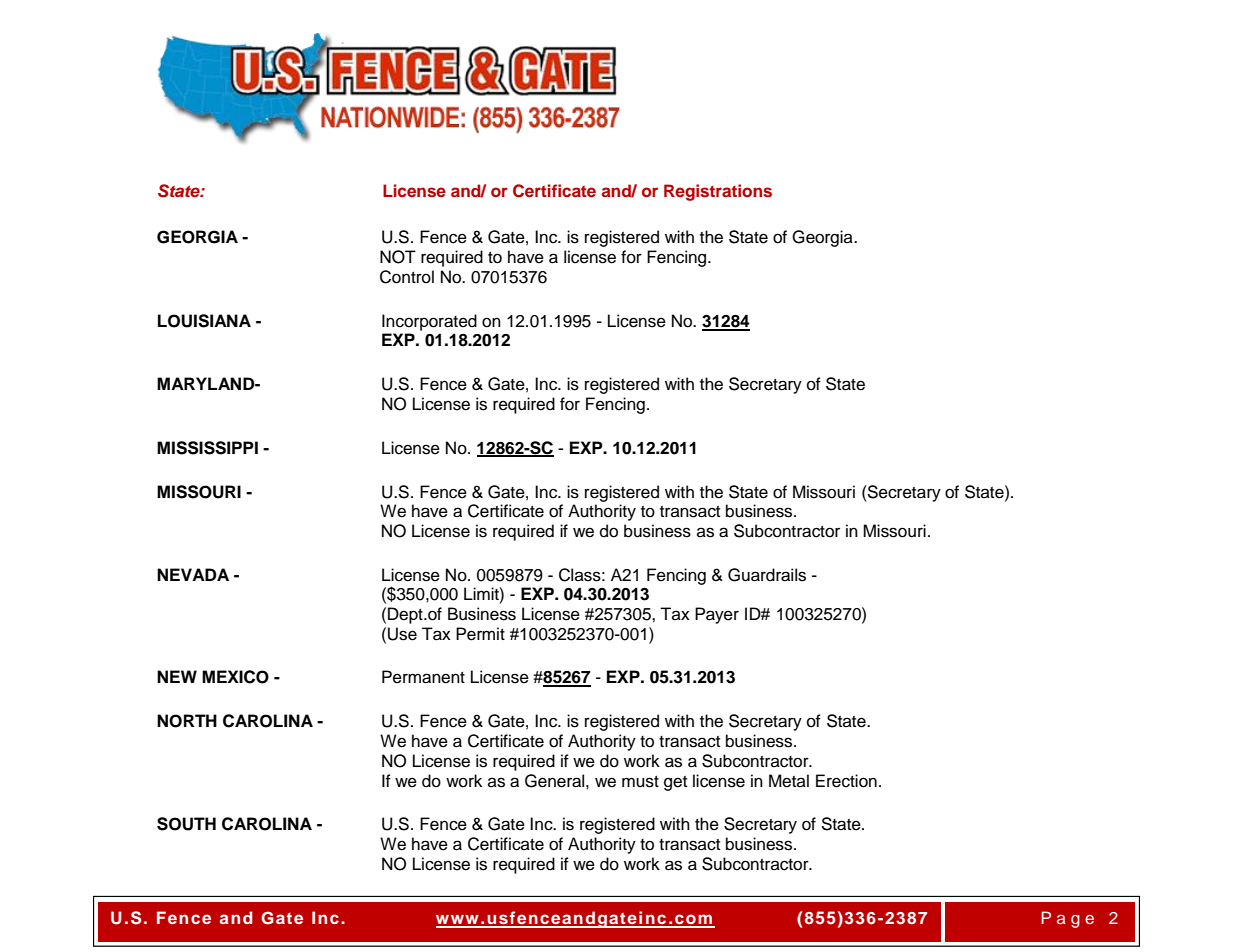  Describe the element at coordinates (480, 634) in the document. I see `Permit` at that location.
